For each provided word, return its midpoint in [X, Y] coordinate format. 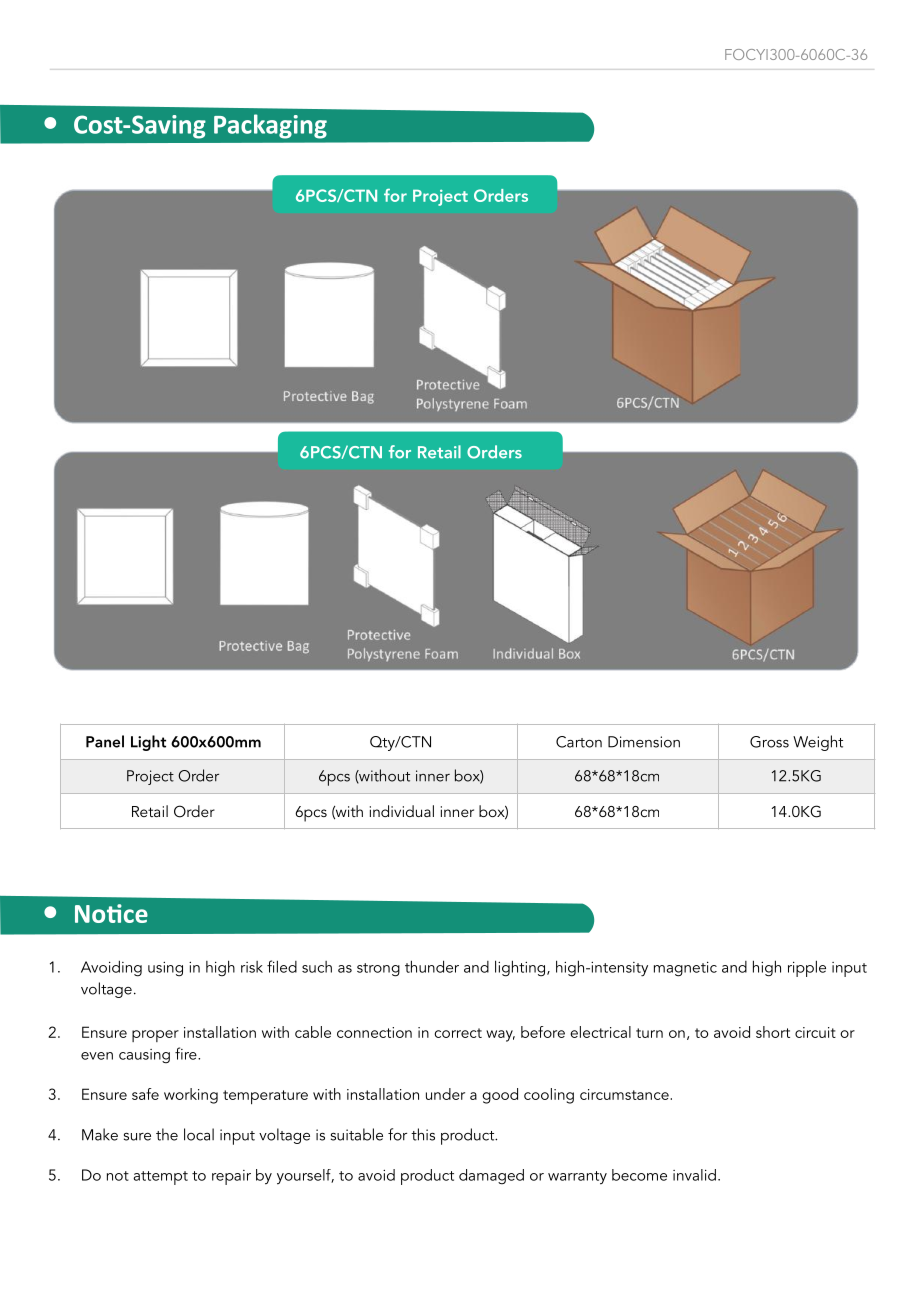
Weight [818, 743]
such [317, 967]
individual [402, 811]
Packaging [270, 126]
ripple [807, 968]
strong [378, 970]
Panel [105, 741]
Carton [579, 742]
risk [252, 967]
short [773, 1032]
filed [282, 966]
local [199, 1134]
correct [458, 1033]
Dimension [644, 742]
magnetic [685, 969]
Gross [769, 742]
